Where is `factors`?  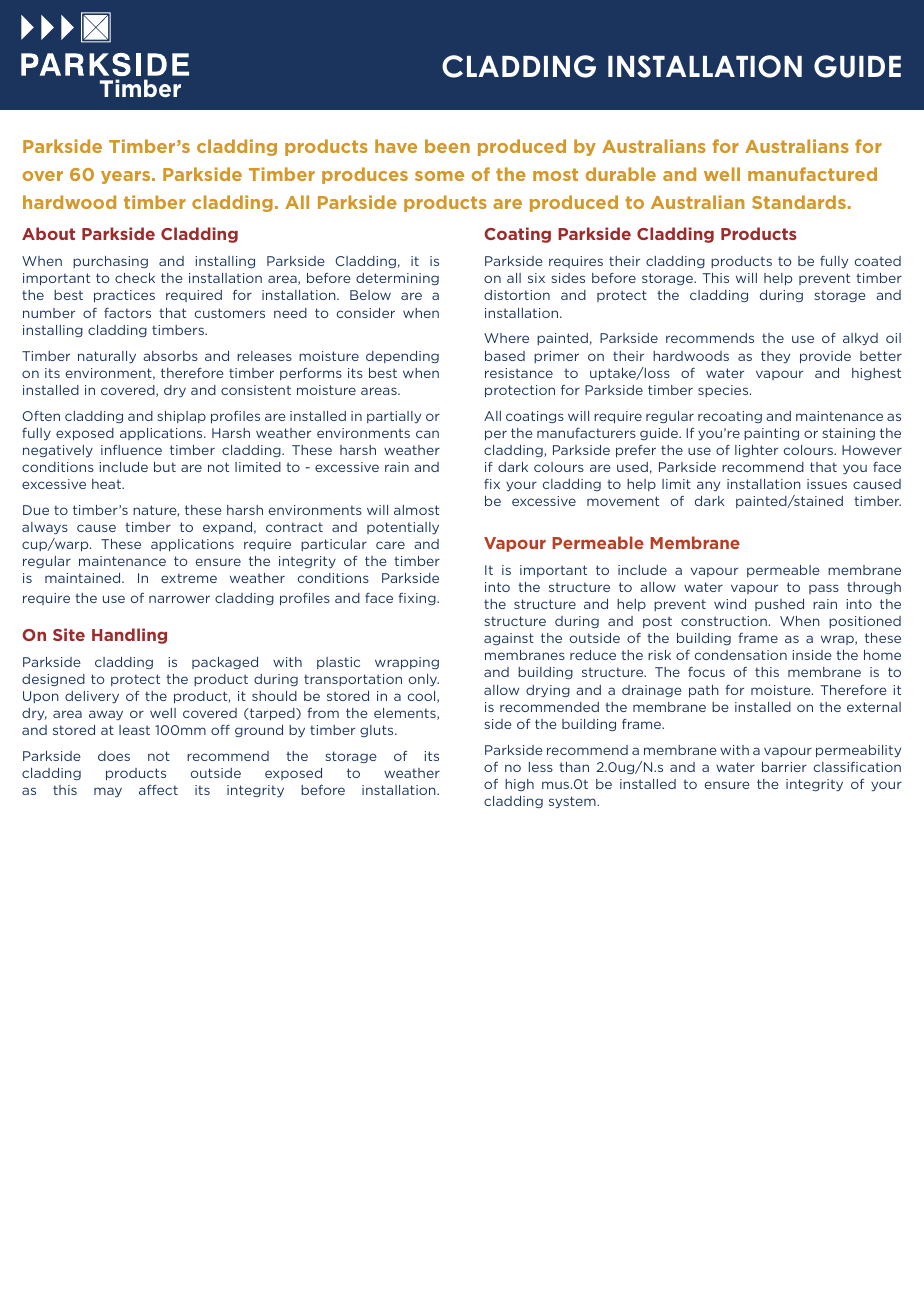 factors is located at coordinates (127, 313).
